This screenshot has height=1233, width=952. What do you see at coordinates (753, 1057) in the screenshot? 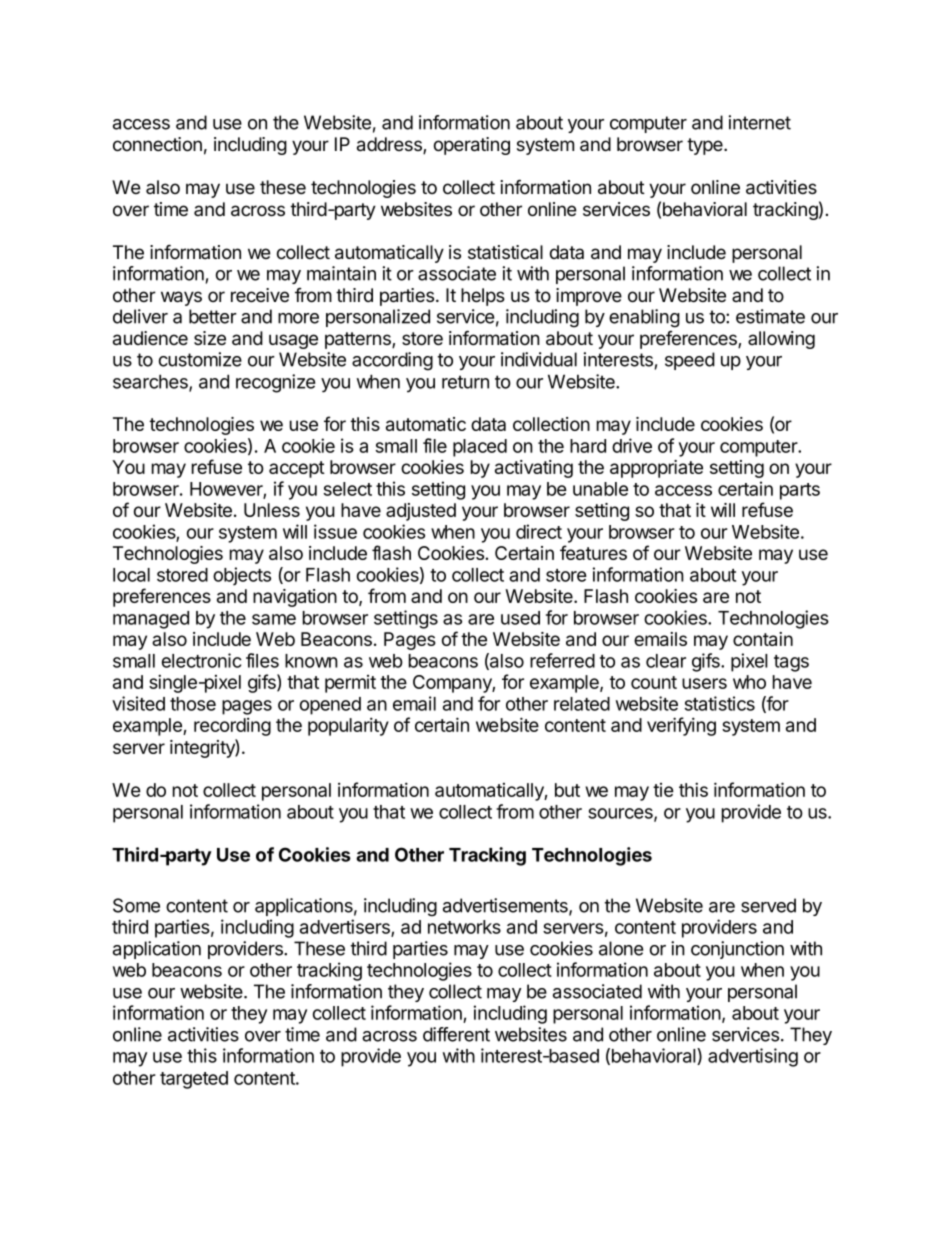
I see `advertising` at bounding box center [753, 1057].
